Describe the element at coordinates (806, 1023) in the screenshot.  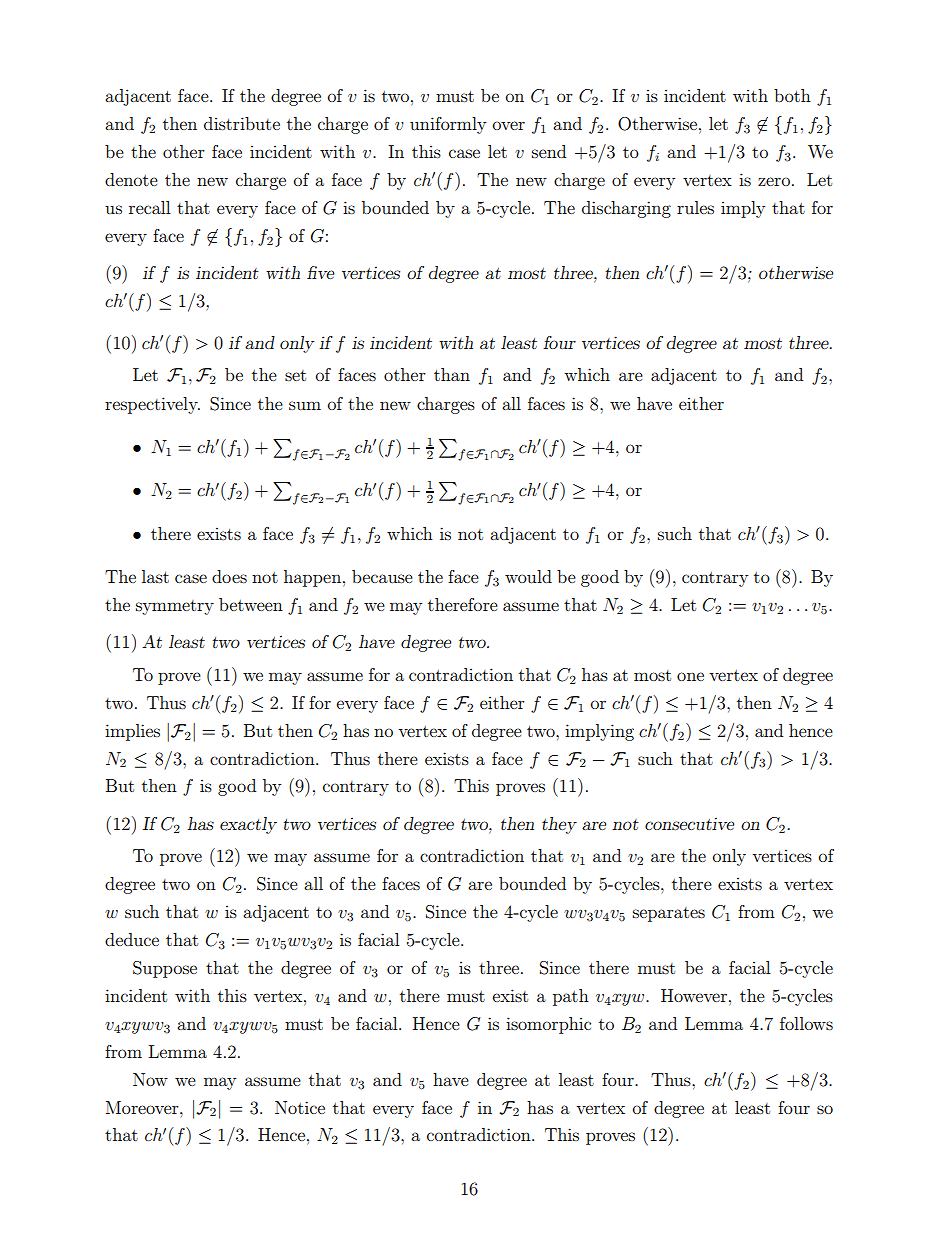
I see `follows` at that location.
